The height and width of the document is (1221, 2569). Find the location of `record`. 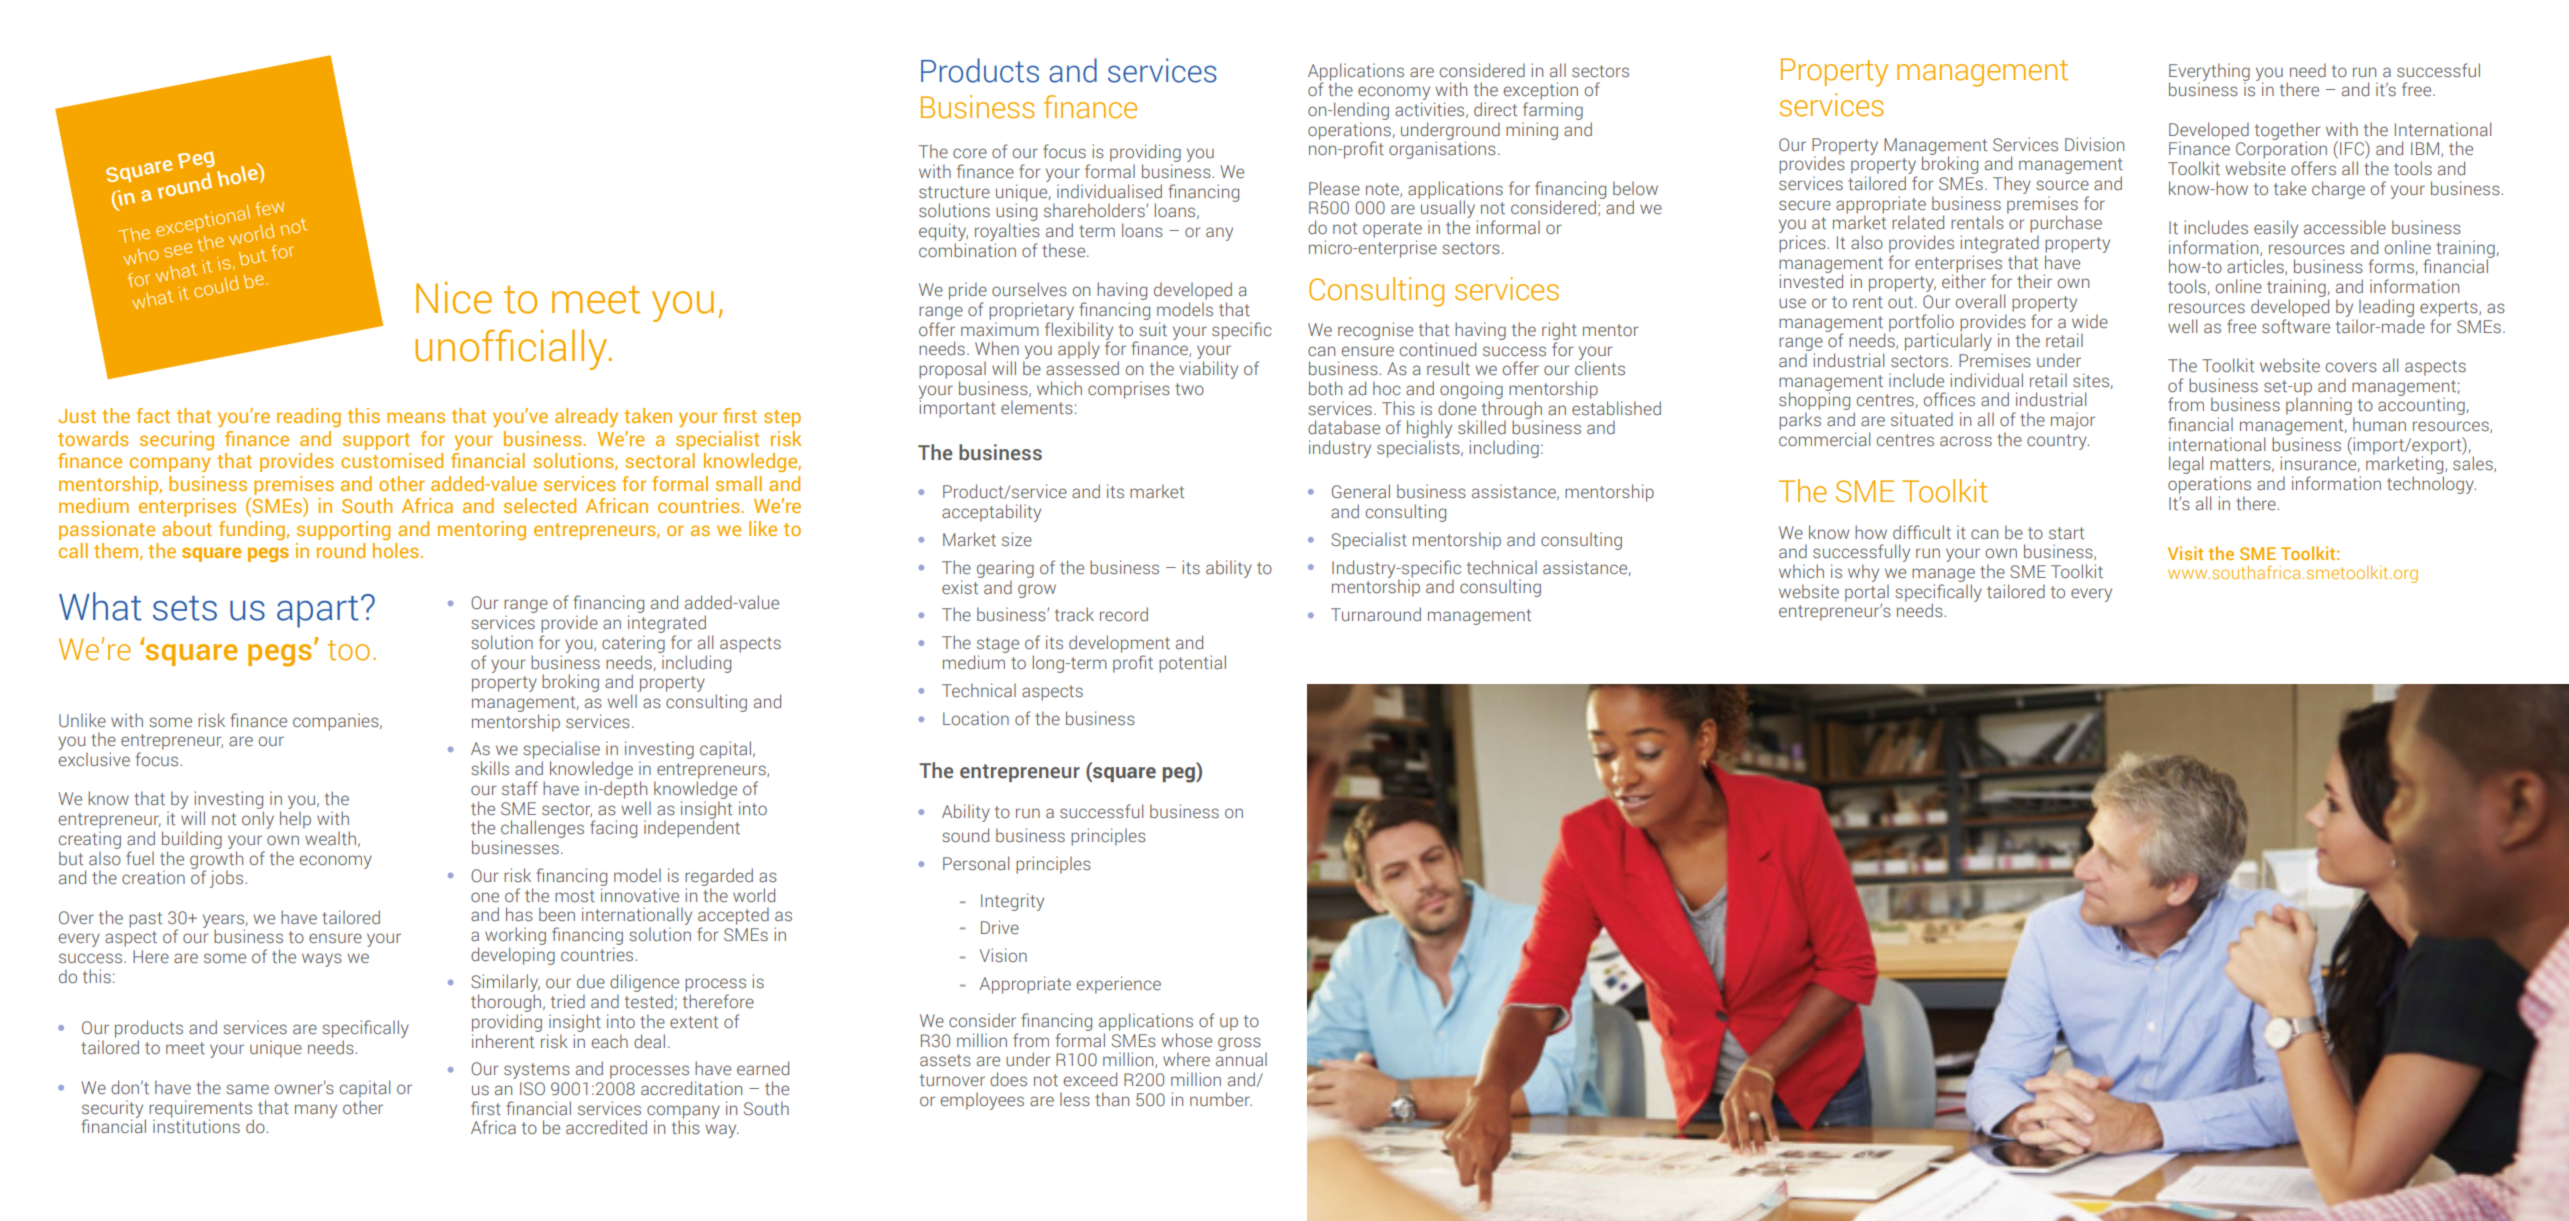

record is located at coordinates (1124, 614).
